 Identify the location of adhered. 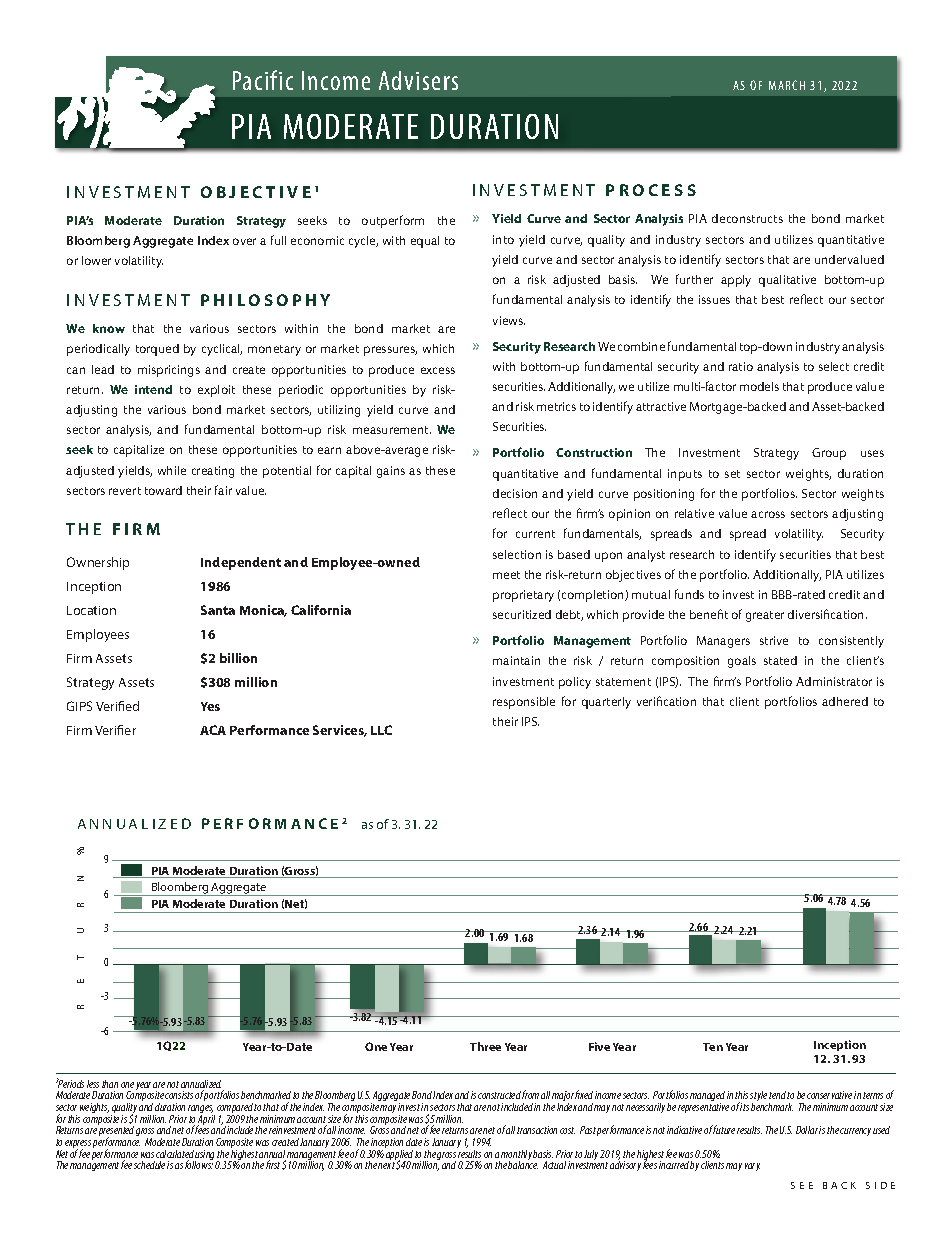
(845, 701).
